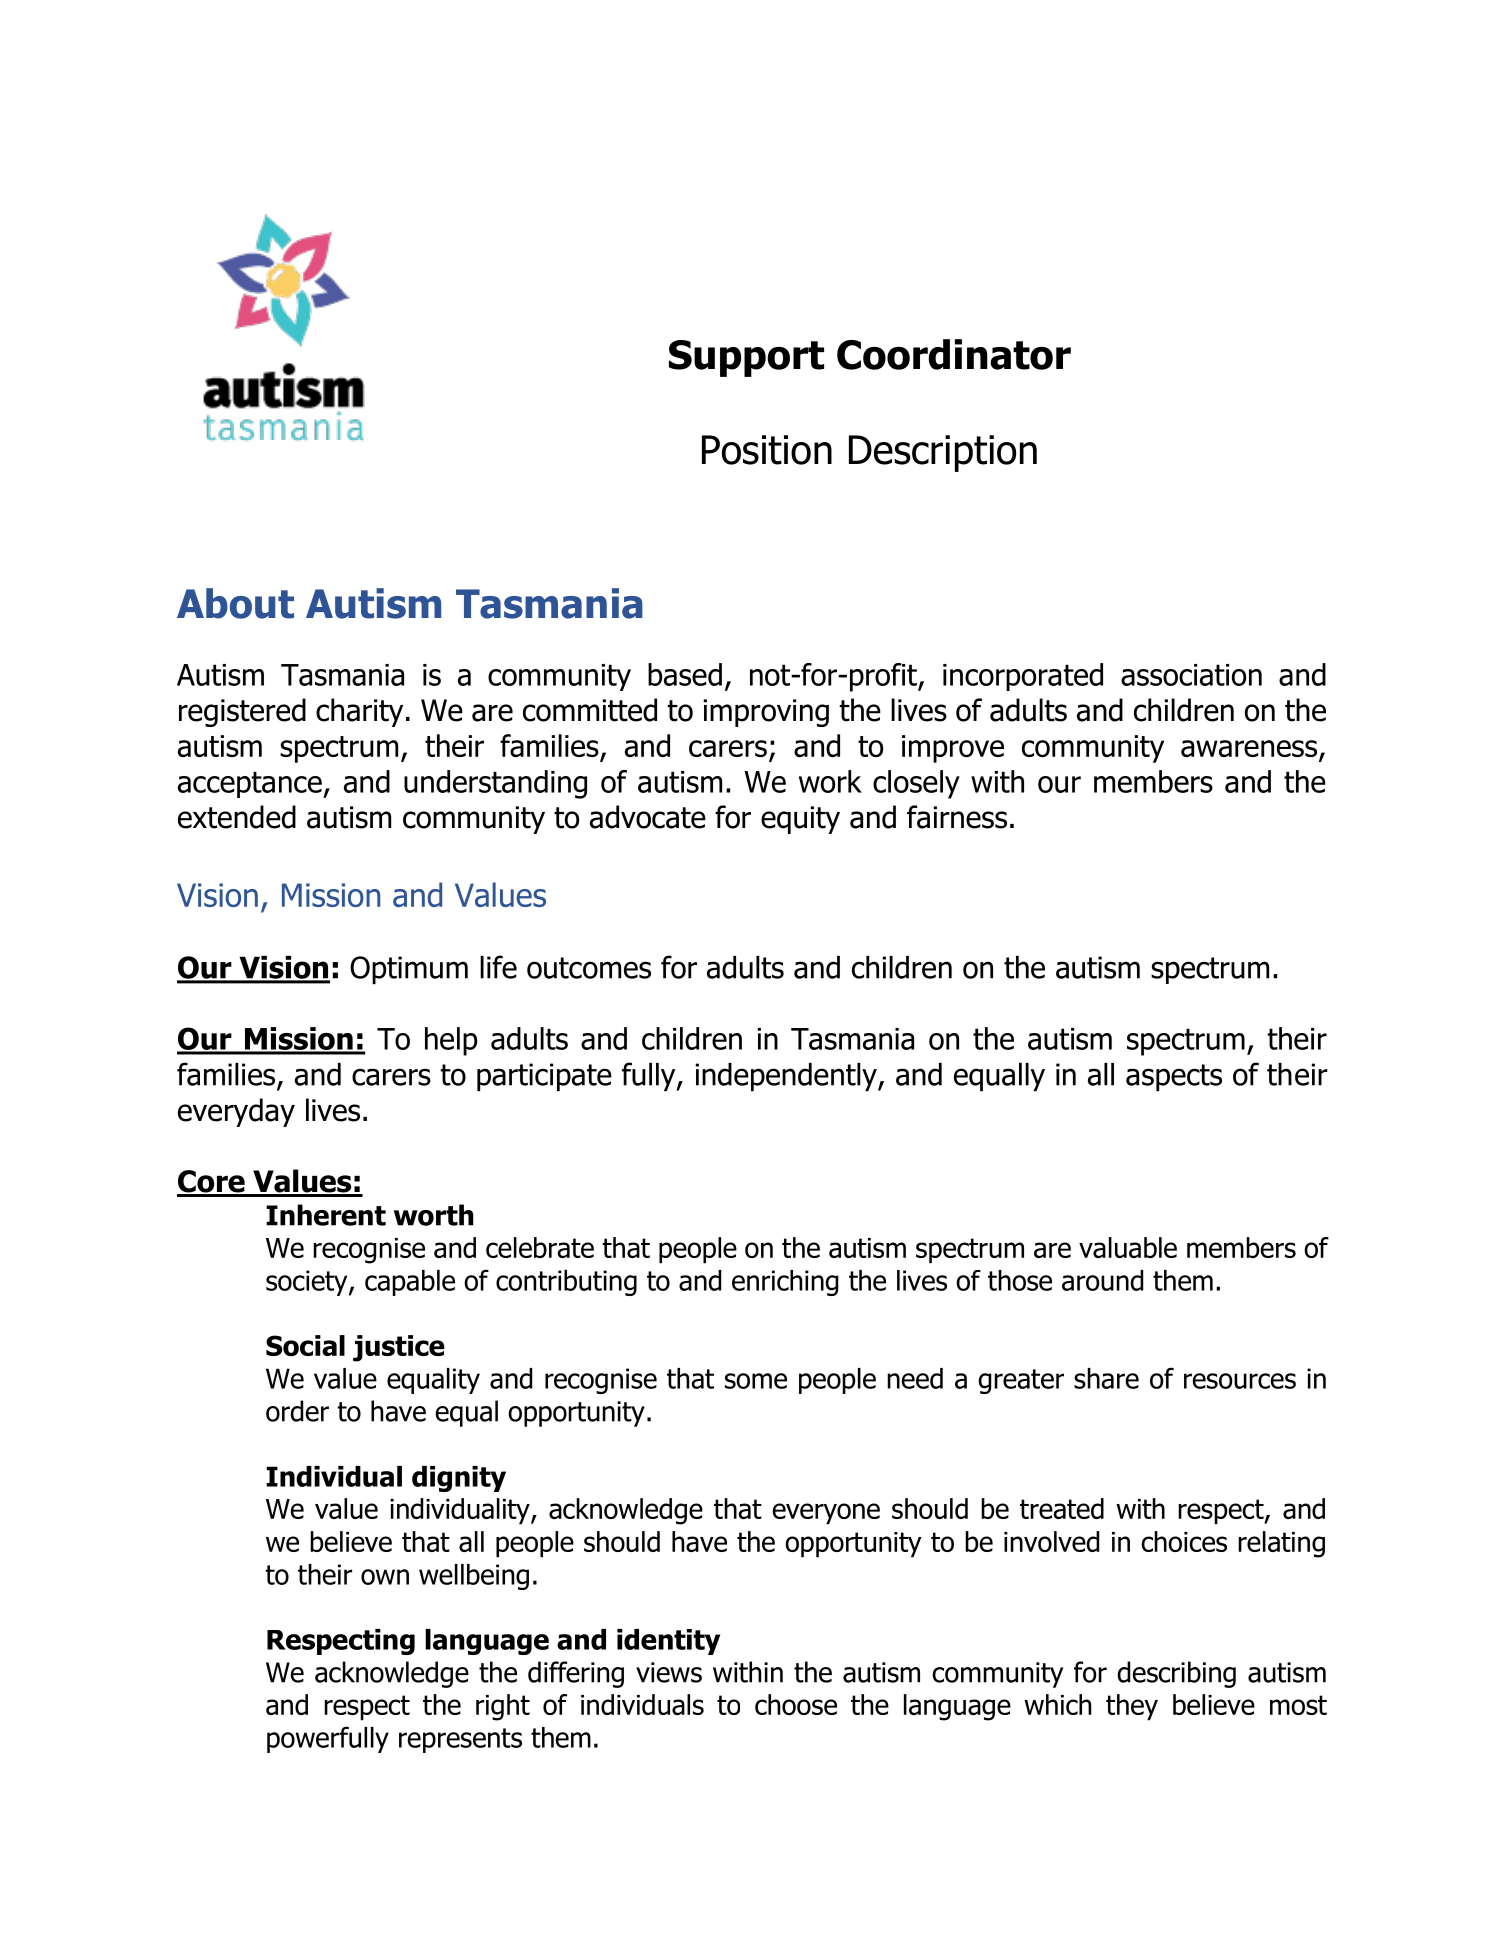 The height and width of the screenshot is (1947, 1504). Describe the element at coordinates (237, 817) in the screenshot. I see `extended` at that location.
